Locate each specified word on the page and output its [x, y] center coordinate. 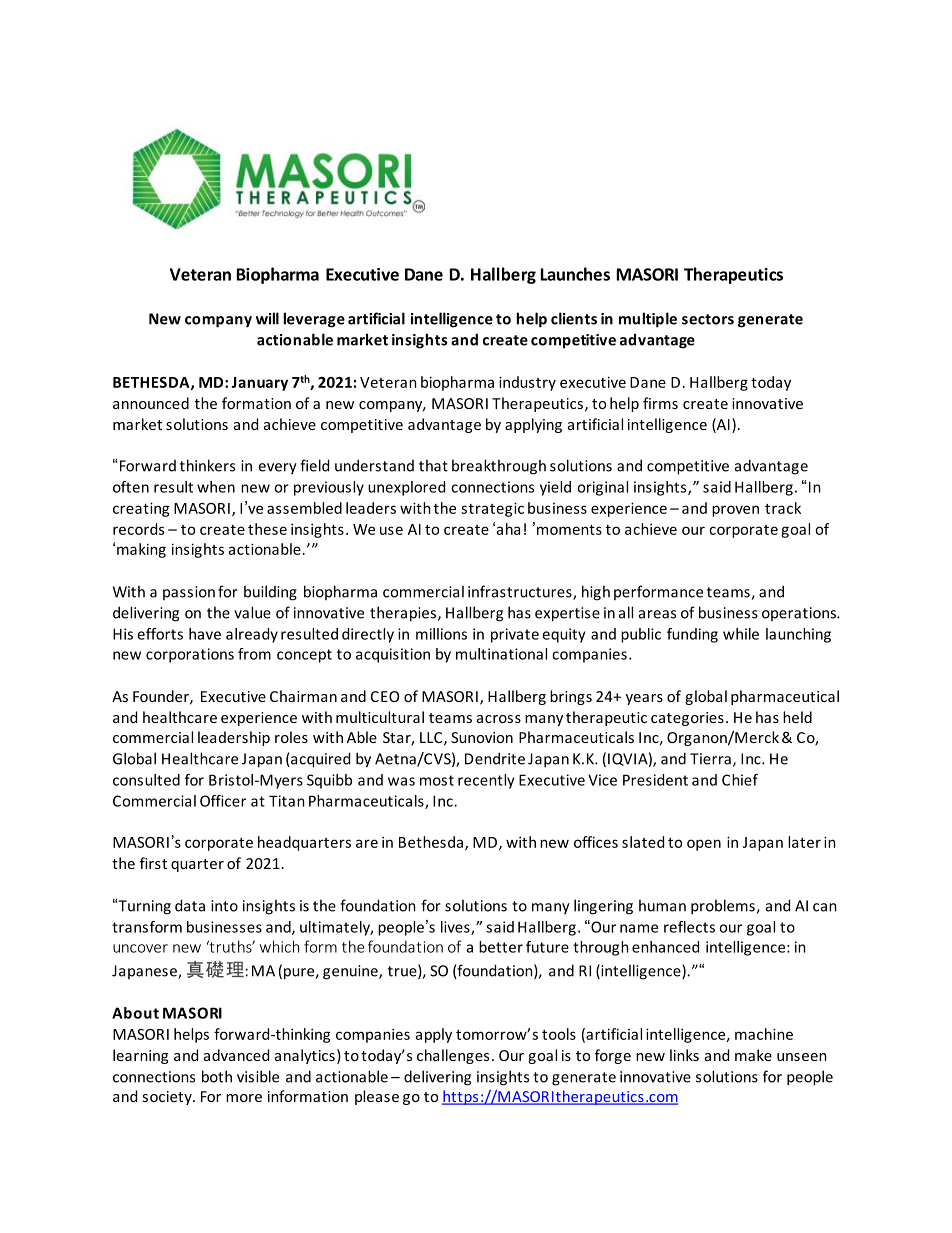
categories [687, 719]
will [267, 318]
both [217, 1076]
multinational [501, 654]
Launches [575, 274]
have [205, 634]
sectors [708, 319]
